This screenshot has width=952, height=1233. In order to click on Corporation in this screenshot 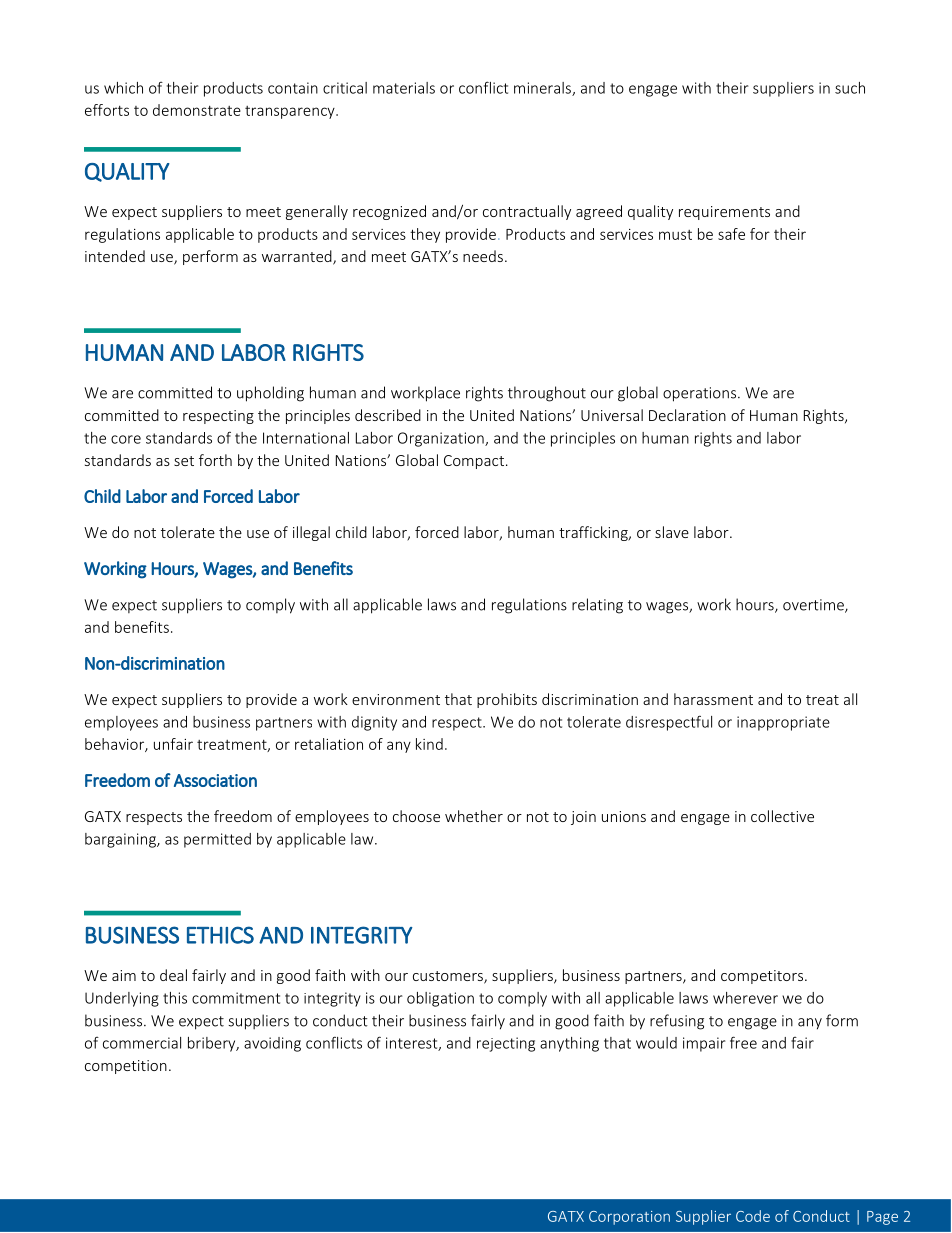, I will do `click(629, 1218)`.
